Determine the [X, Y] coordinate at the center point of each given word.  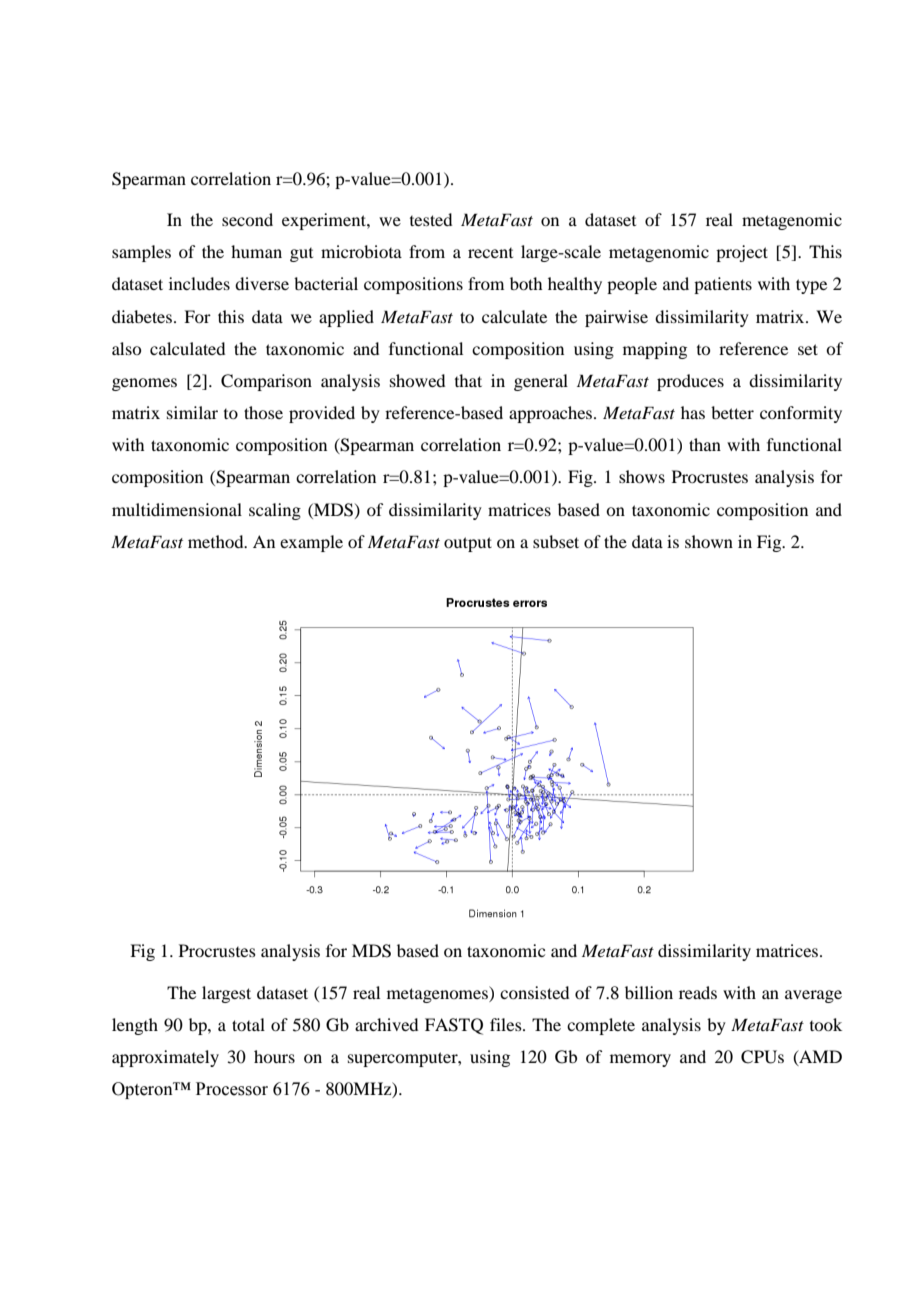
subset [556, 541]
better [732, 412]
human [256, 251]
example [311, 543]
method [217, 541]
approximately [165, 1058]
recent [490, 253]
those [263, 412]
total [248, 1024]
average [813, 996]
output [468, 544]
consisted [534, 992]
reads [698, 992]
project [742, 253]
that [468, 380]
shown [709, 541]
